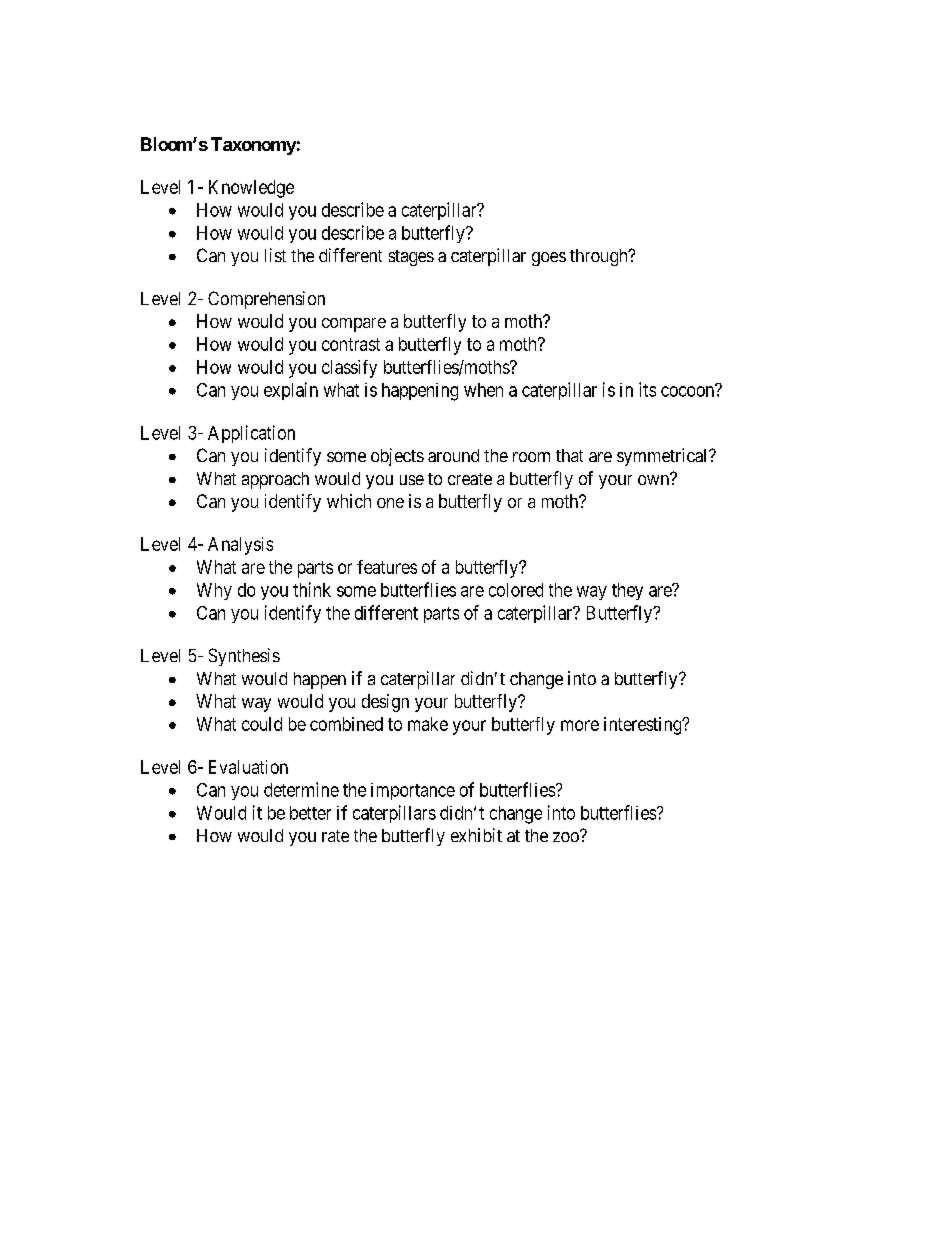  What do you see at coordinates (470, 479) in the document?
I see `create` at bounding box center [470, 479].
